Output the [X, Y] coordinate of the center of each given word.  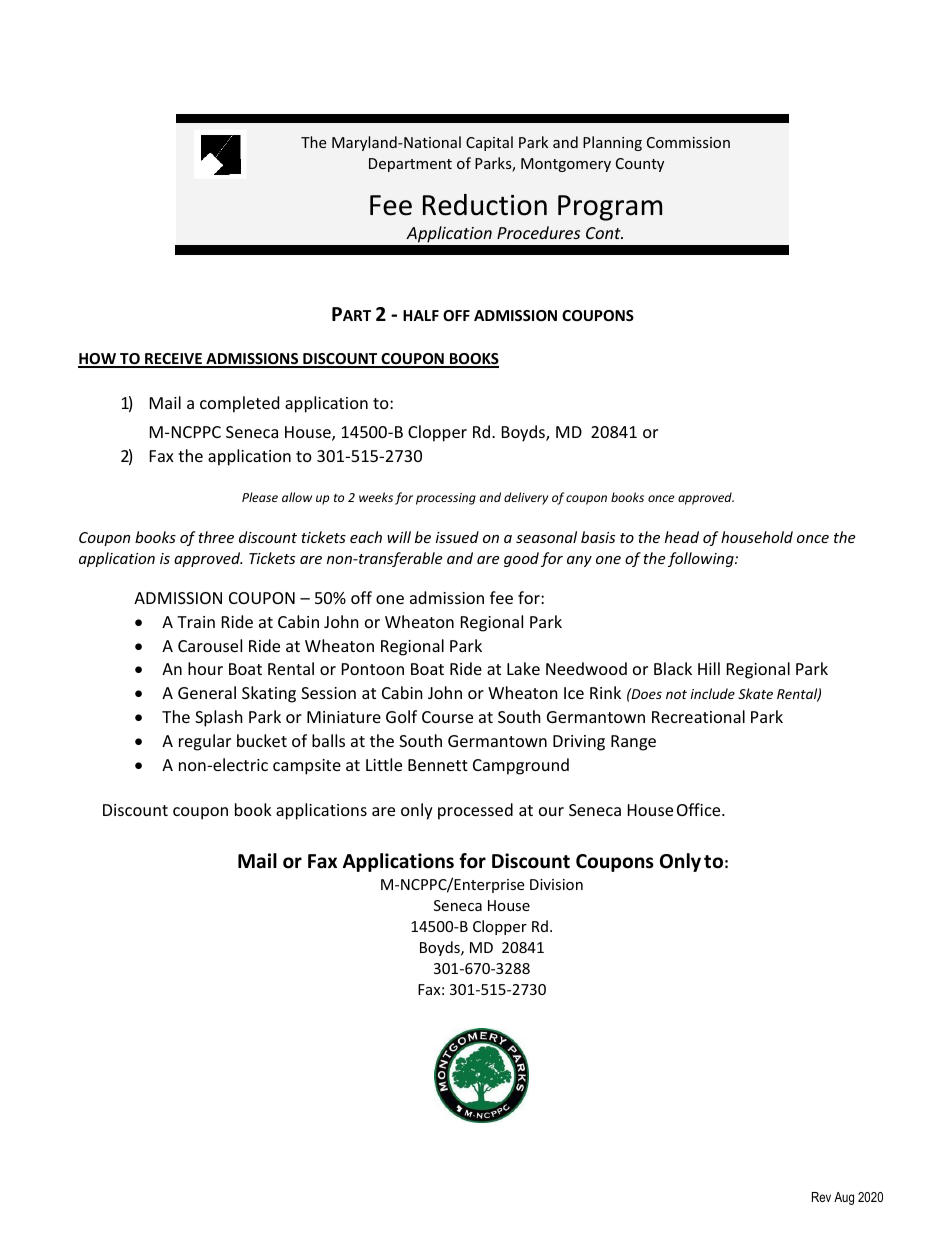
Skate [755, 693]
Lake [523, 668]
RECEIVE [173, 360]
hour [205, 668]
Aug [844, 1198]
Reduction [485, 205]
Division [556, 884]
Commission [688, 142]
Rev [821, 1197]
